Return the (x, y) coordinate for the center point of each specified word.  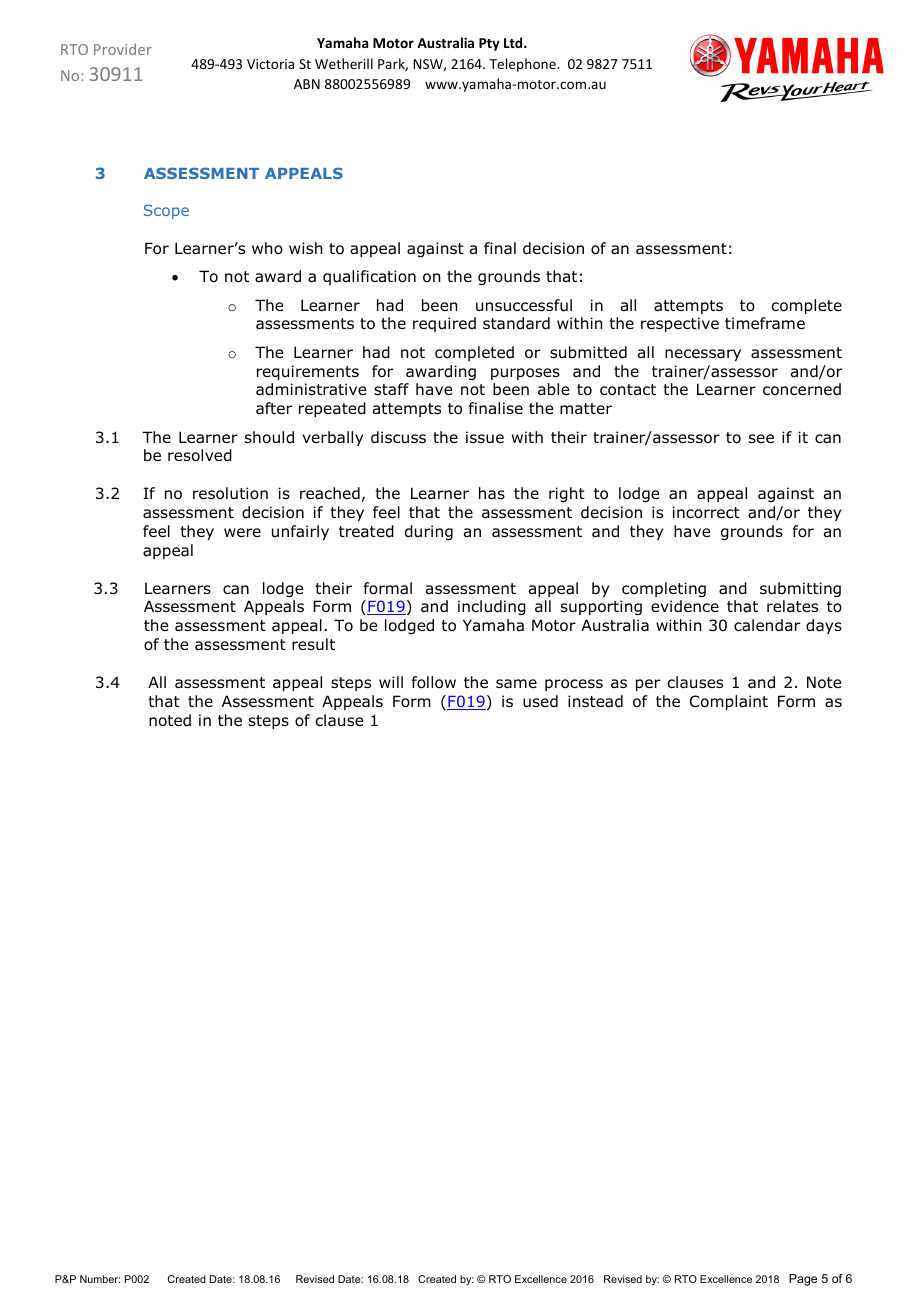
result (313, 644)
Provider (123, 49)
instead (595, 701)
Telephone (523, 65)
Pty (489, 44)
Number (100, 1279)
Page (803, 1280)
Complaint (729, 702)
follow (434, 682)
